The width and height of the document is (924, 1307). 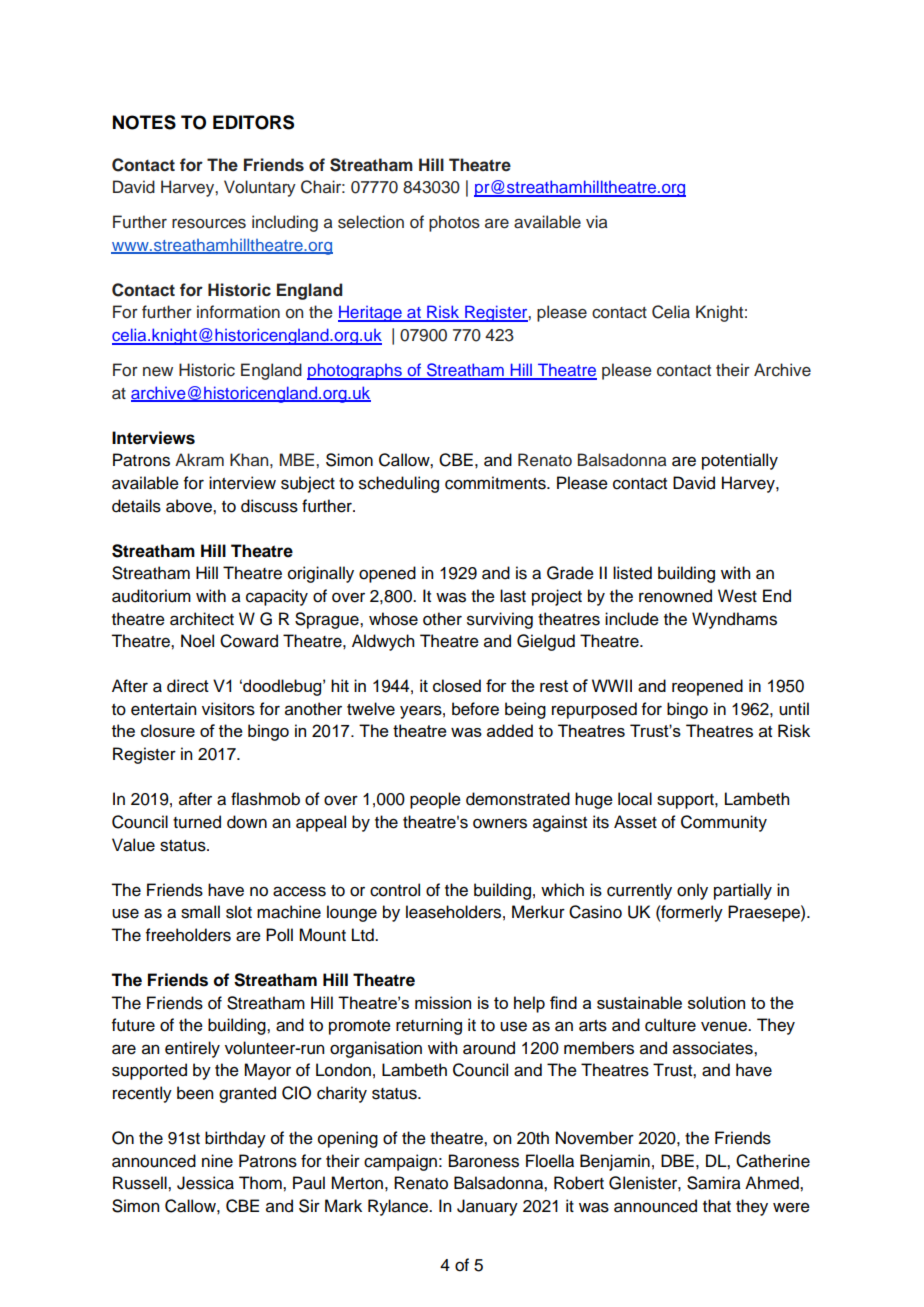 What do you see at coordinates (205, 1183) in the document?
I see `Jessica` at bounding box center [205, 1183].
